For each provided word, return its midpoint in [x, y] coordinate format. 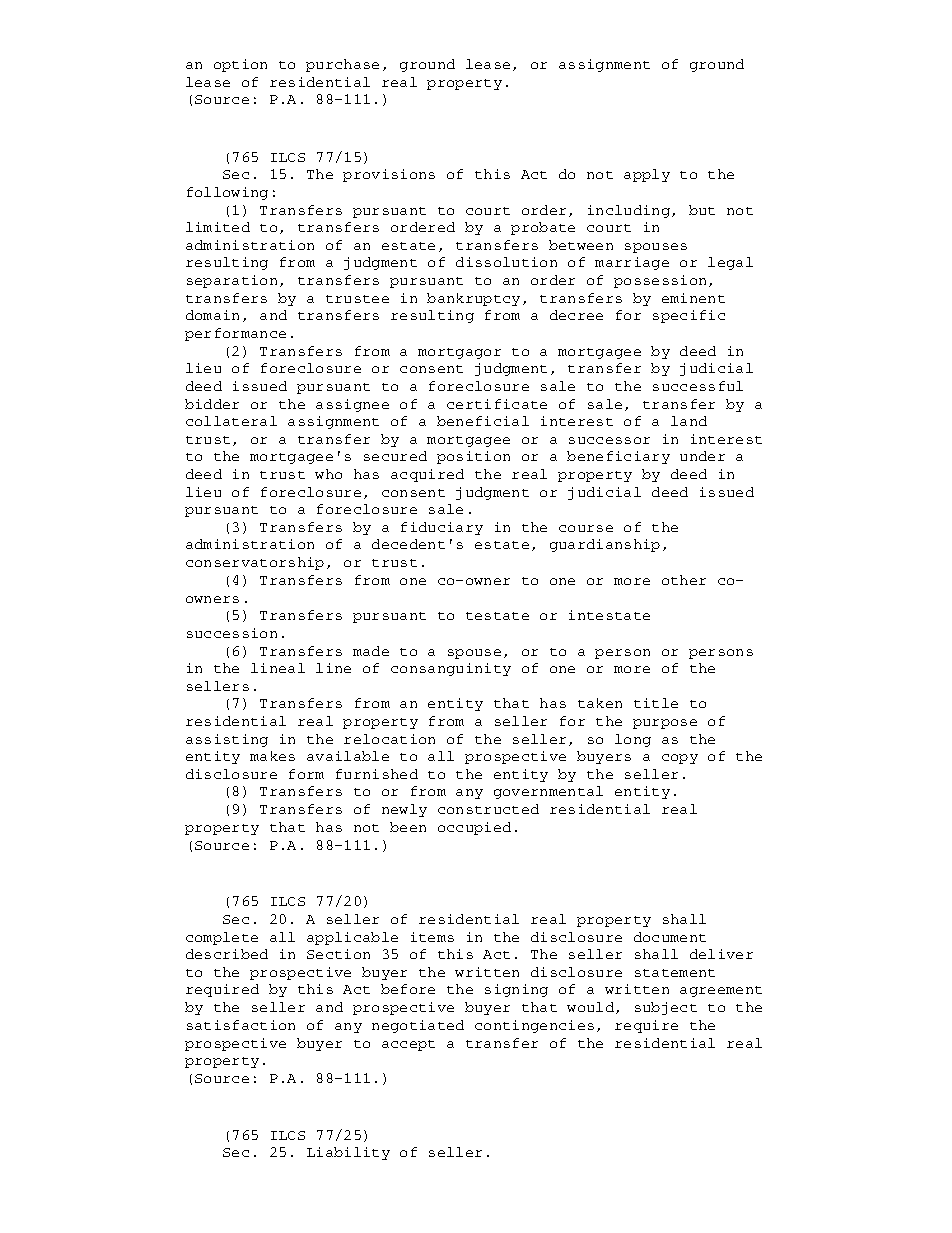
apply [647, 175]
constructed [488, 809]
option [240, 65]
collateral [231, 421]
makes [272, 756]
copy [680, 759]
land [689, 421]
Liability [348, 1153]
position [473, 457]
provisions [389, 175]
